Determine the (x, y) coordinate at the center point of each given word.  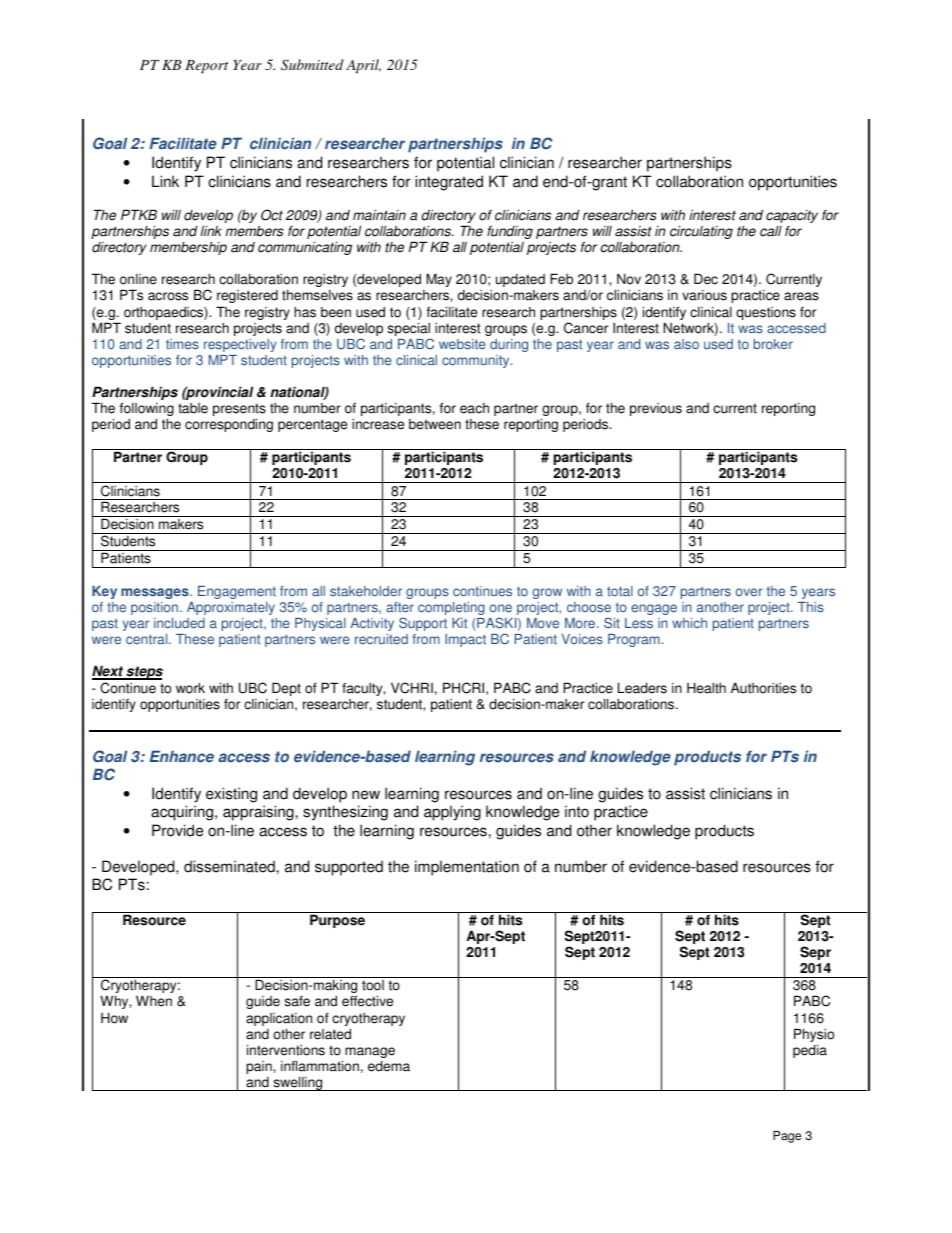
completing (451, 608)
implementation (467, 868)
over (749, 592)
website (462, 344)
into (577, 811)
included (179, 623)
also (686, 344)
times (182, 344)
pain (260, 1067)
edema (389, 1066)
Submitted (312, 65)
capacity (792, 217)
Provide (177, 830)
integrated (449, 183)
